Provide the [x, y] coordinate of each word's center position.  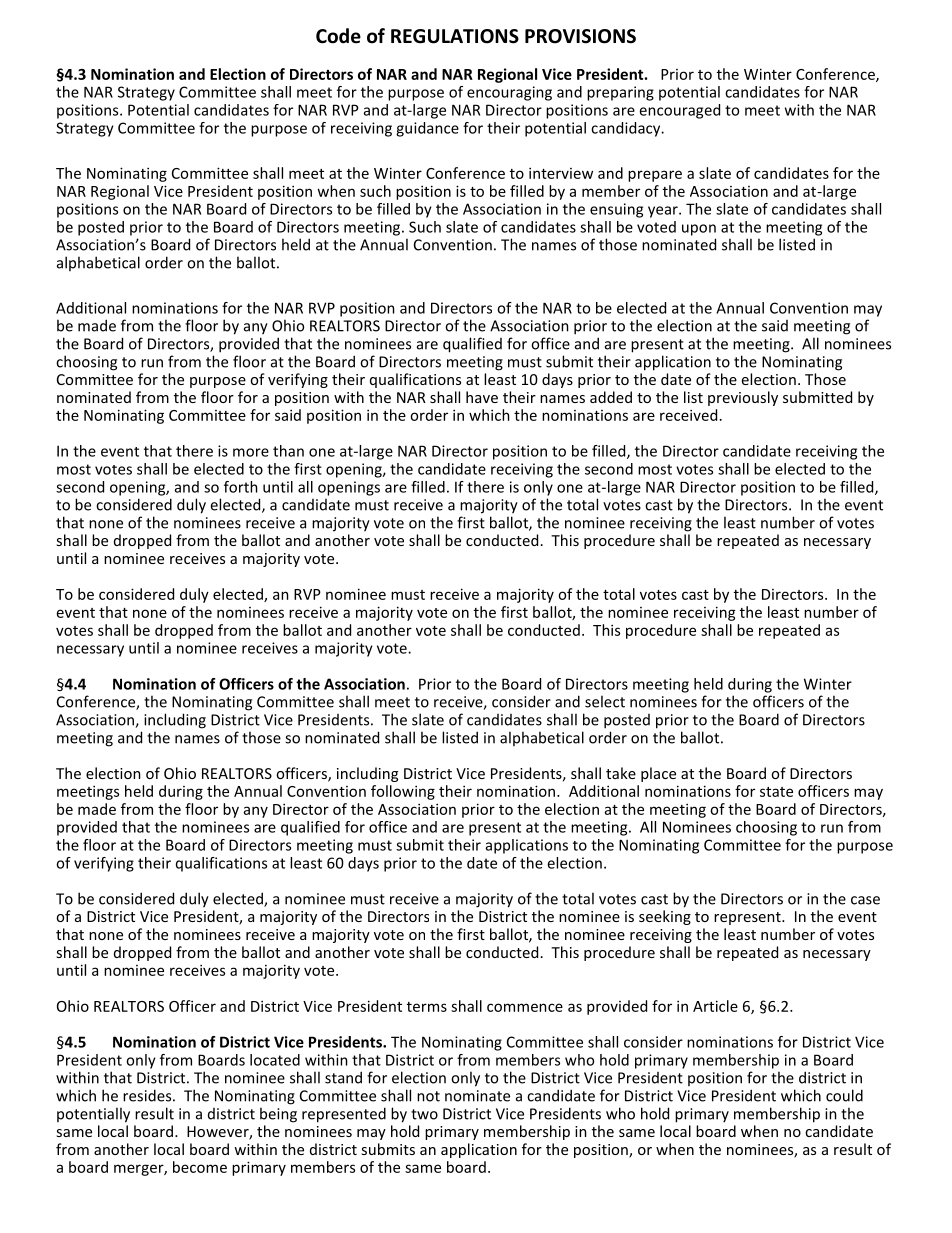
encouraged [679, 111]
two [424, 1114]
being [278, 1115]
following [403, 792]
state [776, 792]
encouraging [509, 93]
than [288, 451]
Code [338, 36]
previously [743, 398]
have [482, 397]
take [621, 773]
